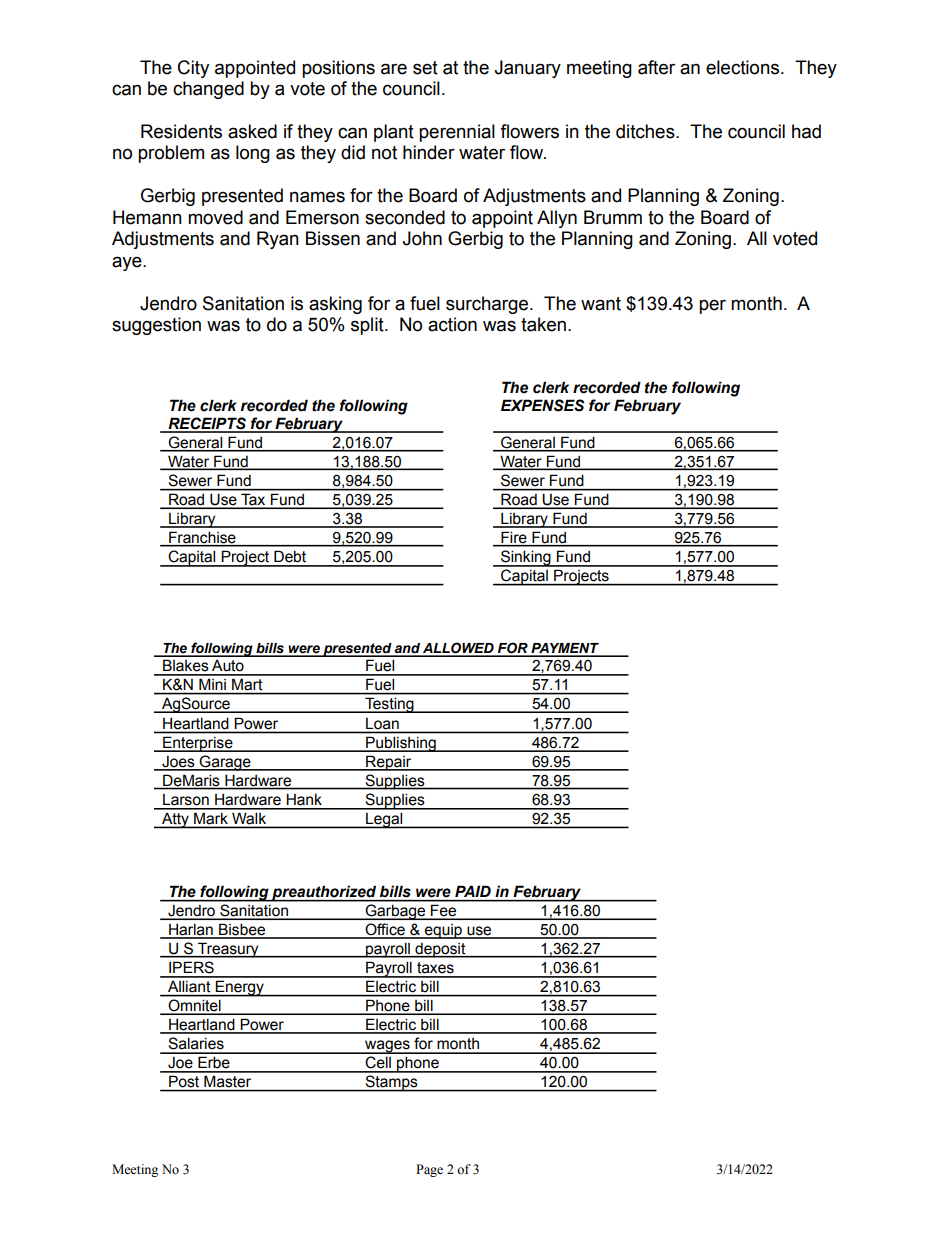  What do you see at coordinates (208, 90) in the screenshot?
I see `changed` at bounding box center [208, 90].
